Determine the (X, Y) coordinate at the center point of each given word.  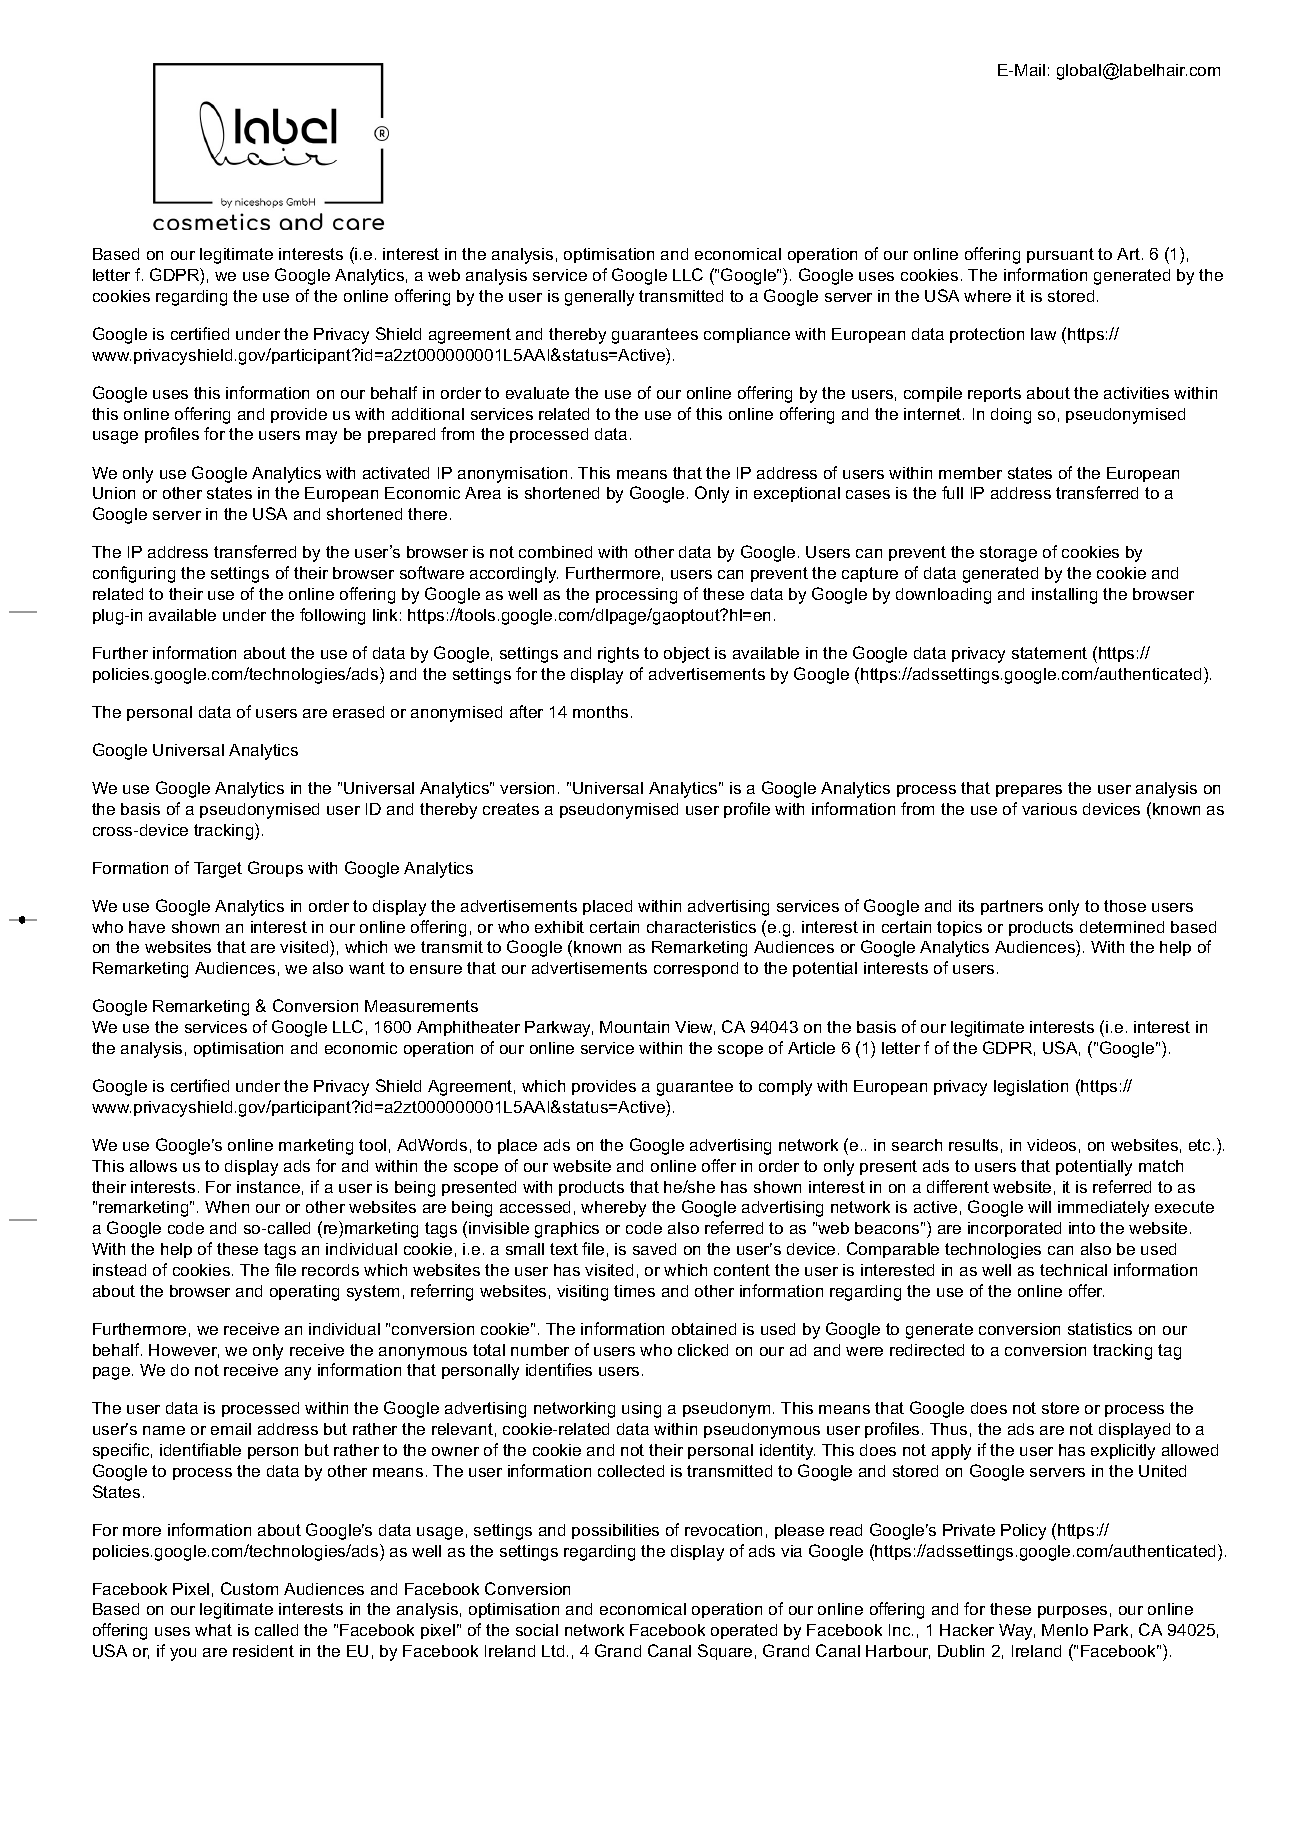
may (321, 437)
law (1043, 334)
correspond (696, 969)
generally (599, 298)
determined (1122, 927)
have (147, 927)
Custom (249, 1588)
